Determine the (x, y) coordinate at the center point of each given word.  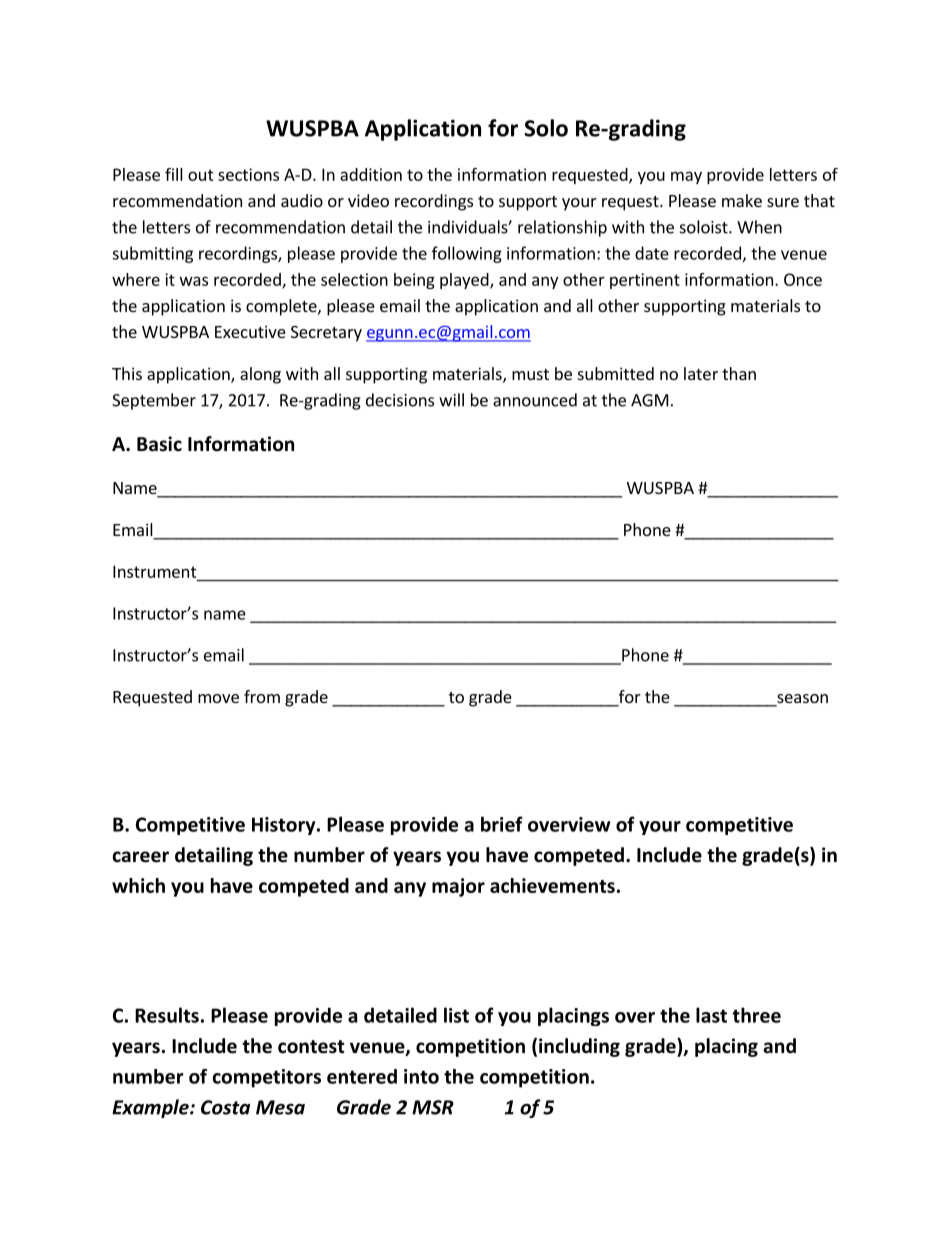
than (739, 373)
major (458, 887)
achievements (552, 885)
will (451, 400)
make (742, 200)
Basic (159, 444)
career (140, 857)
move (218, 698)
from (262, 696)
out (201, 175)
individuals (468, 227)
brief (502, 824)
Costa (225, 1107)
